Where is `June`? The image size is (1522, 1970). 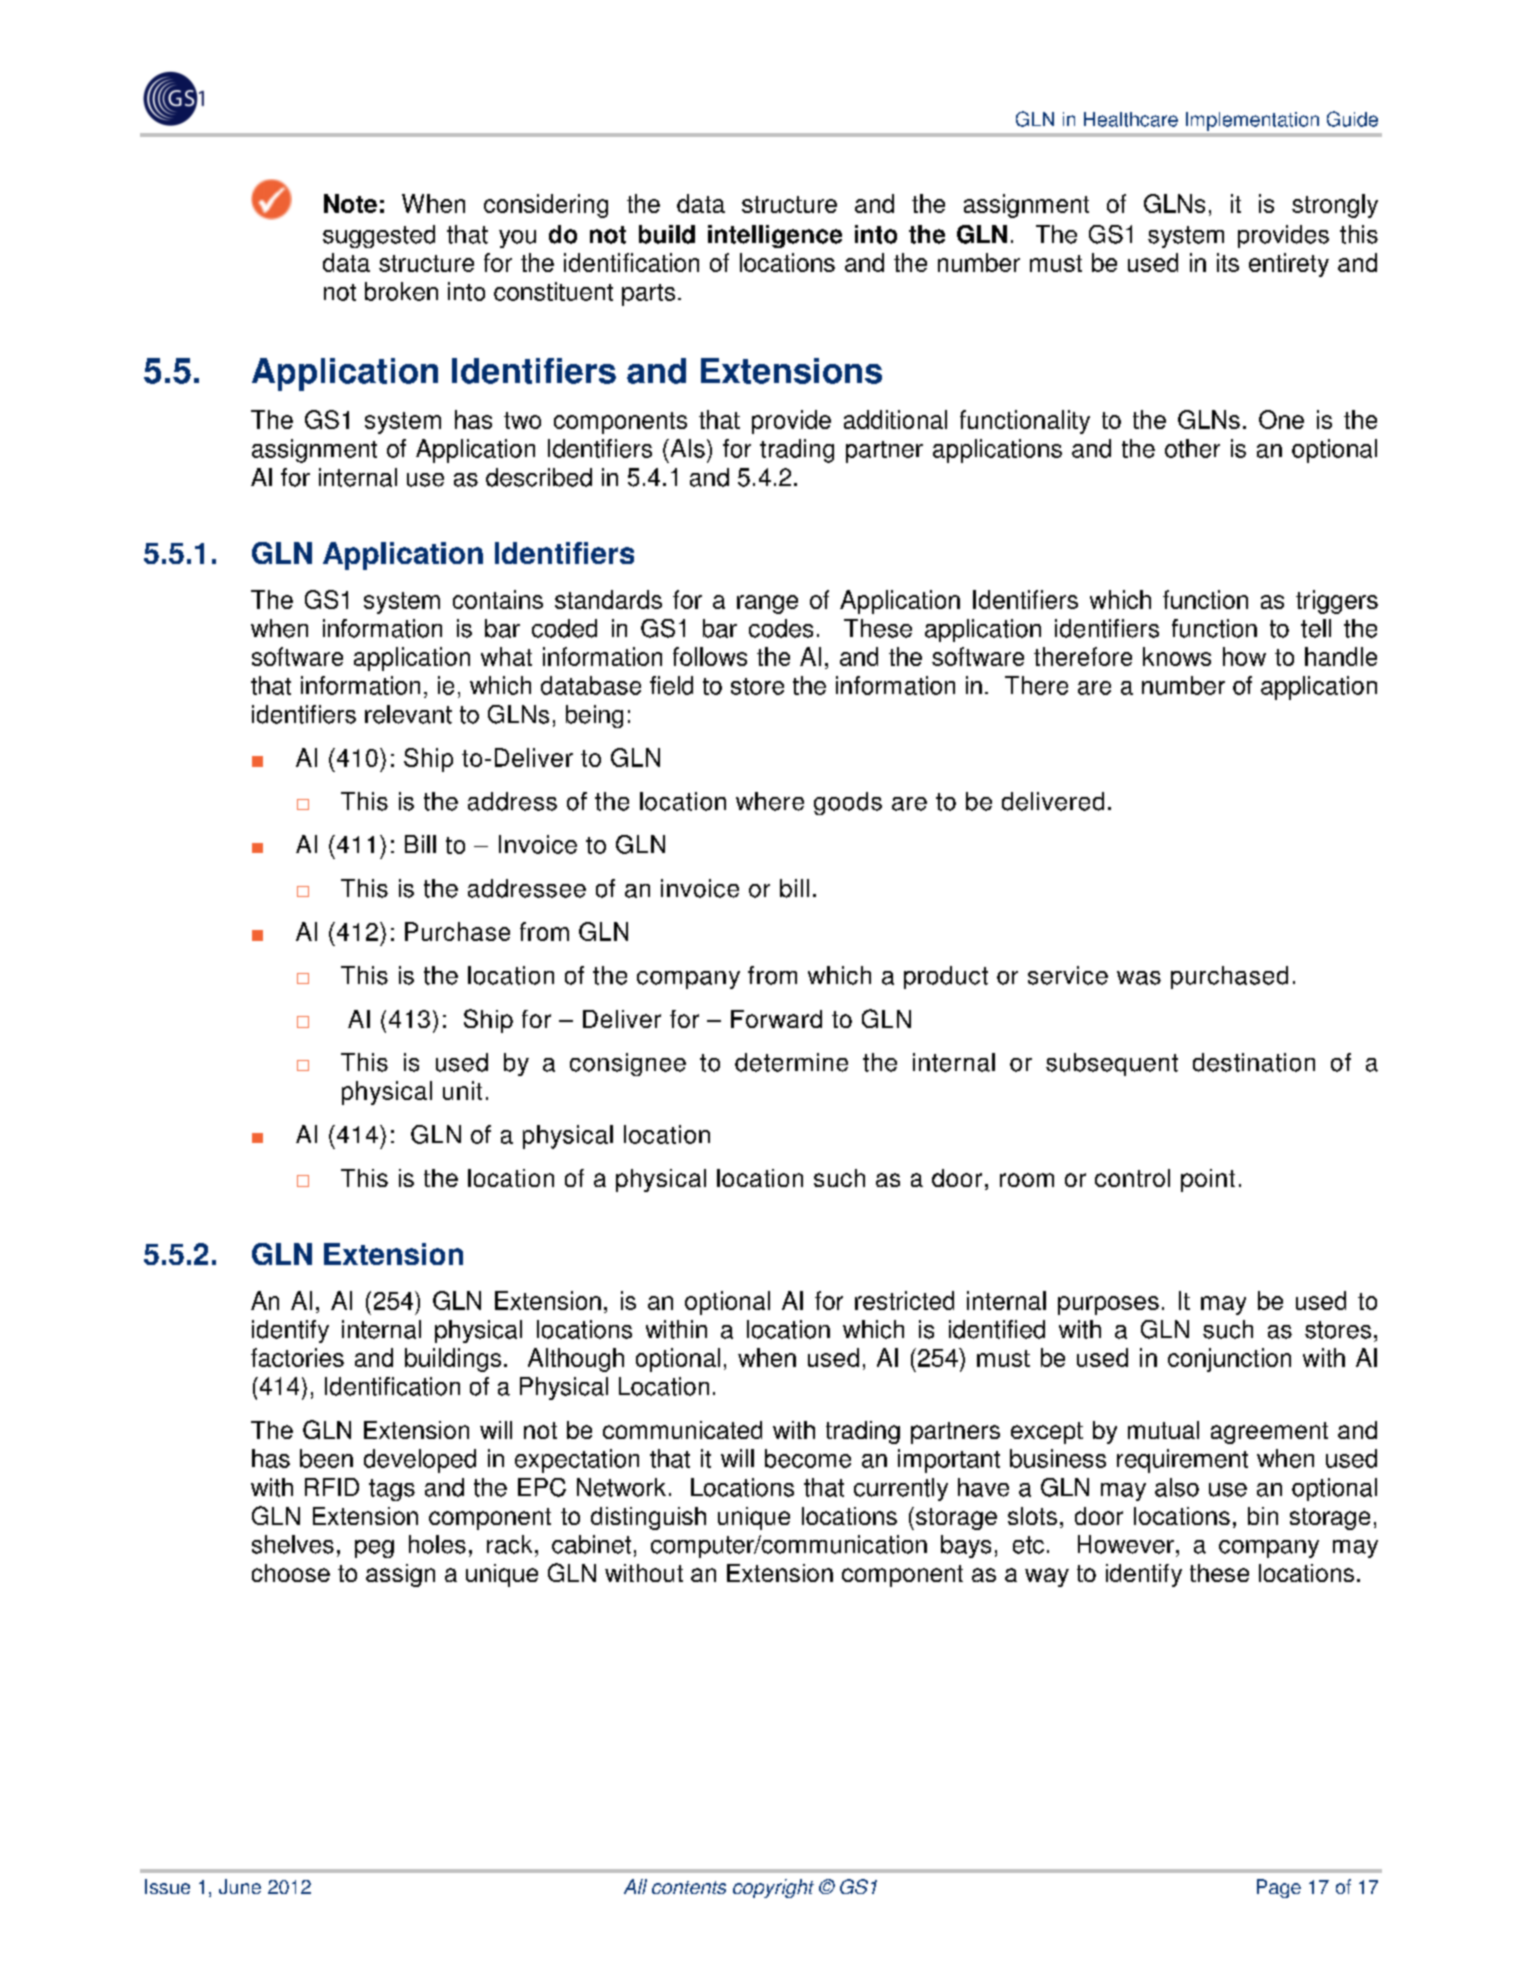 June is located at coordinates (240, 1886).
